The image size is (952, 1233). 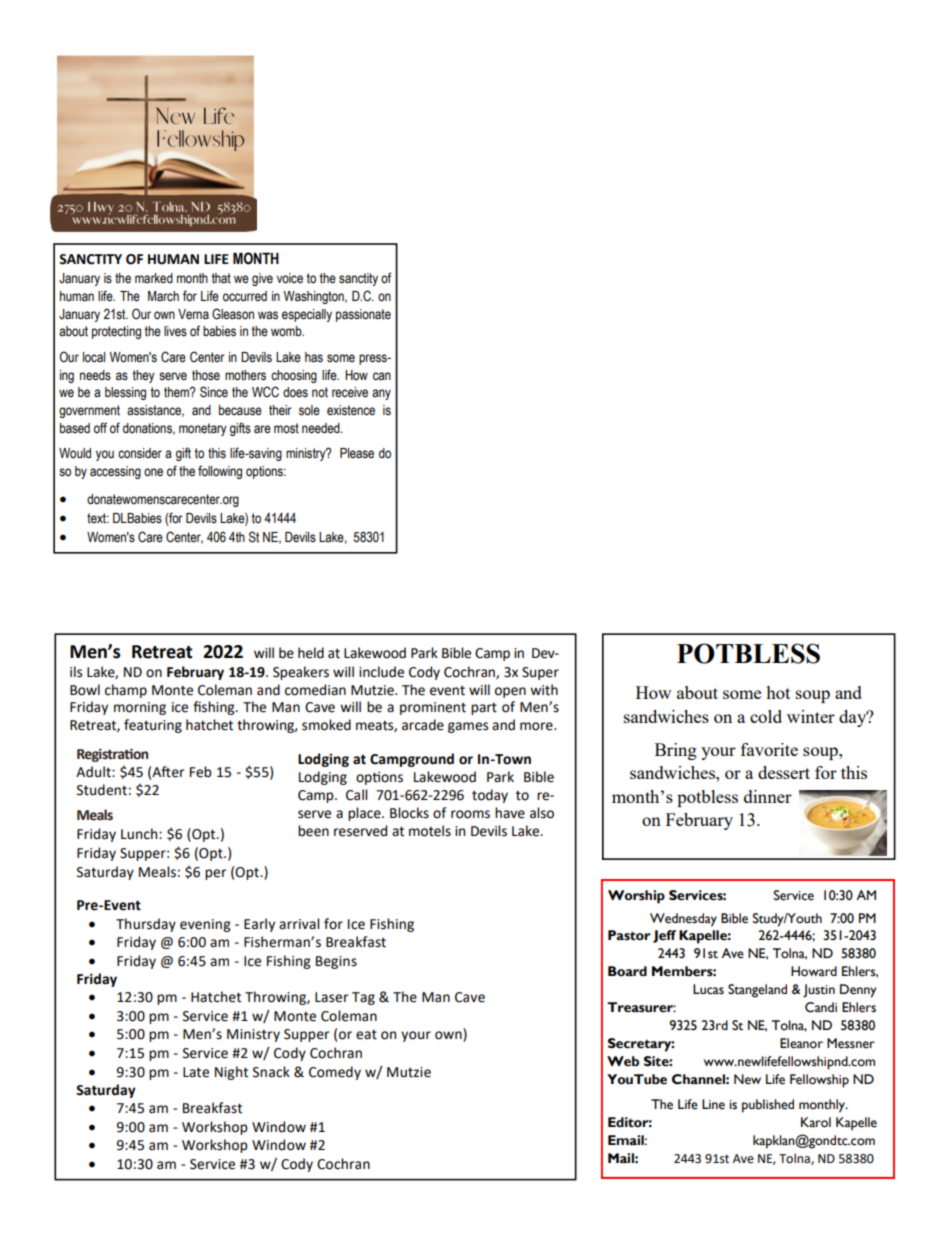 I want to click on dinner, so click(x=768, y=796).
